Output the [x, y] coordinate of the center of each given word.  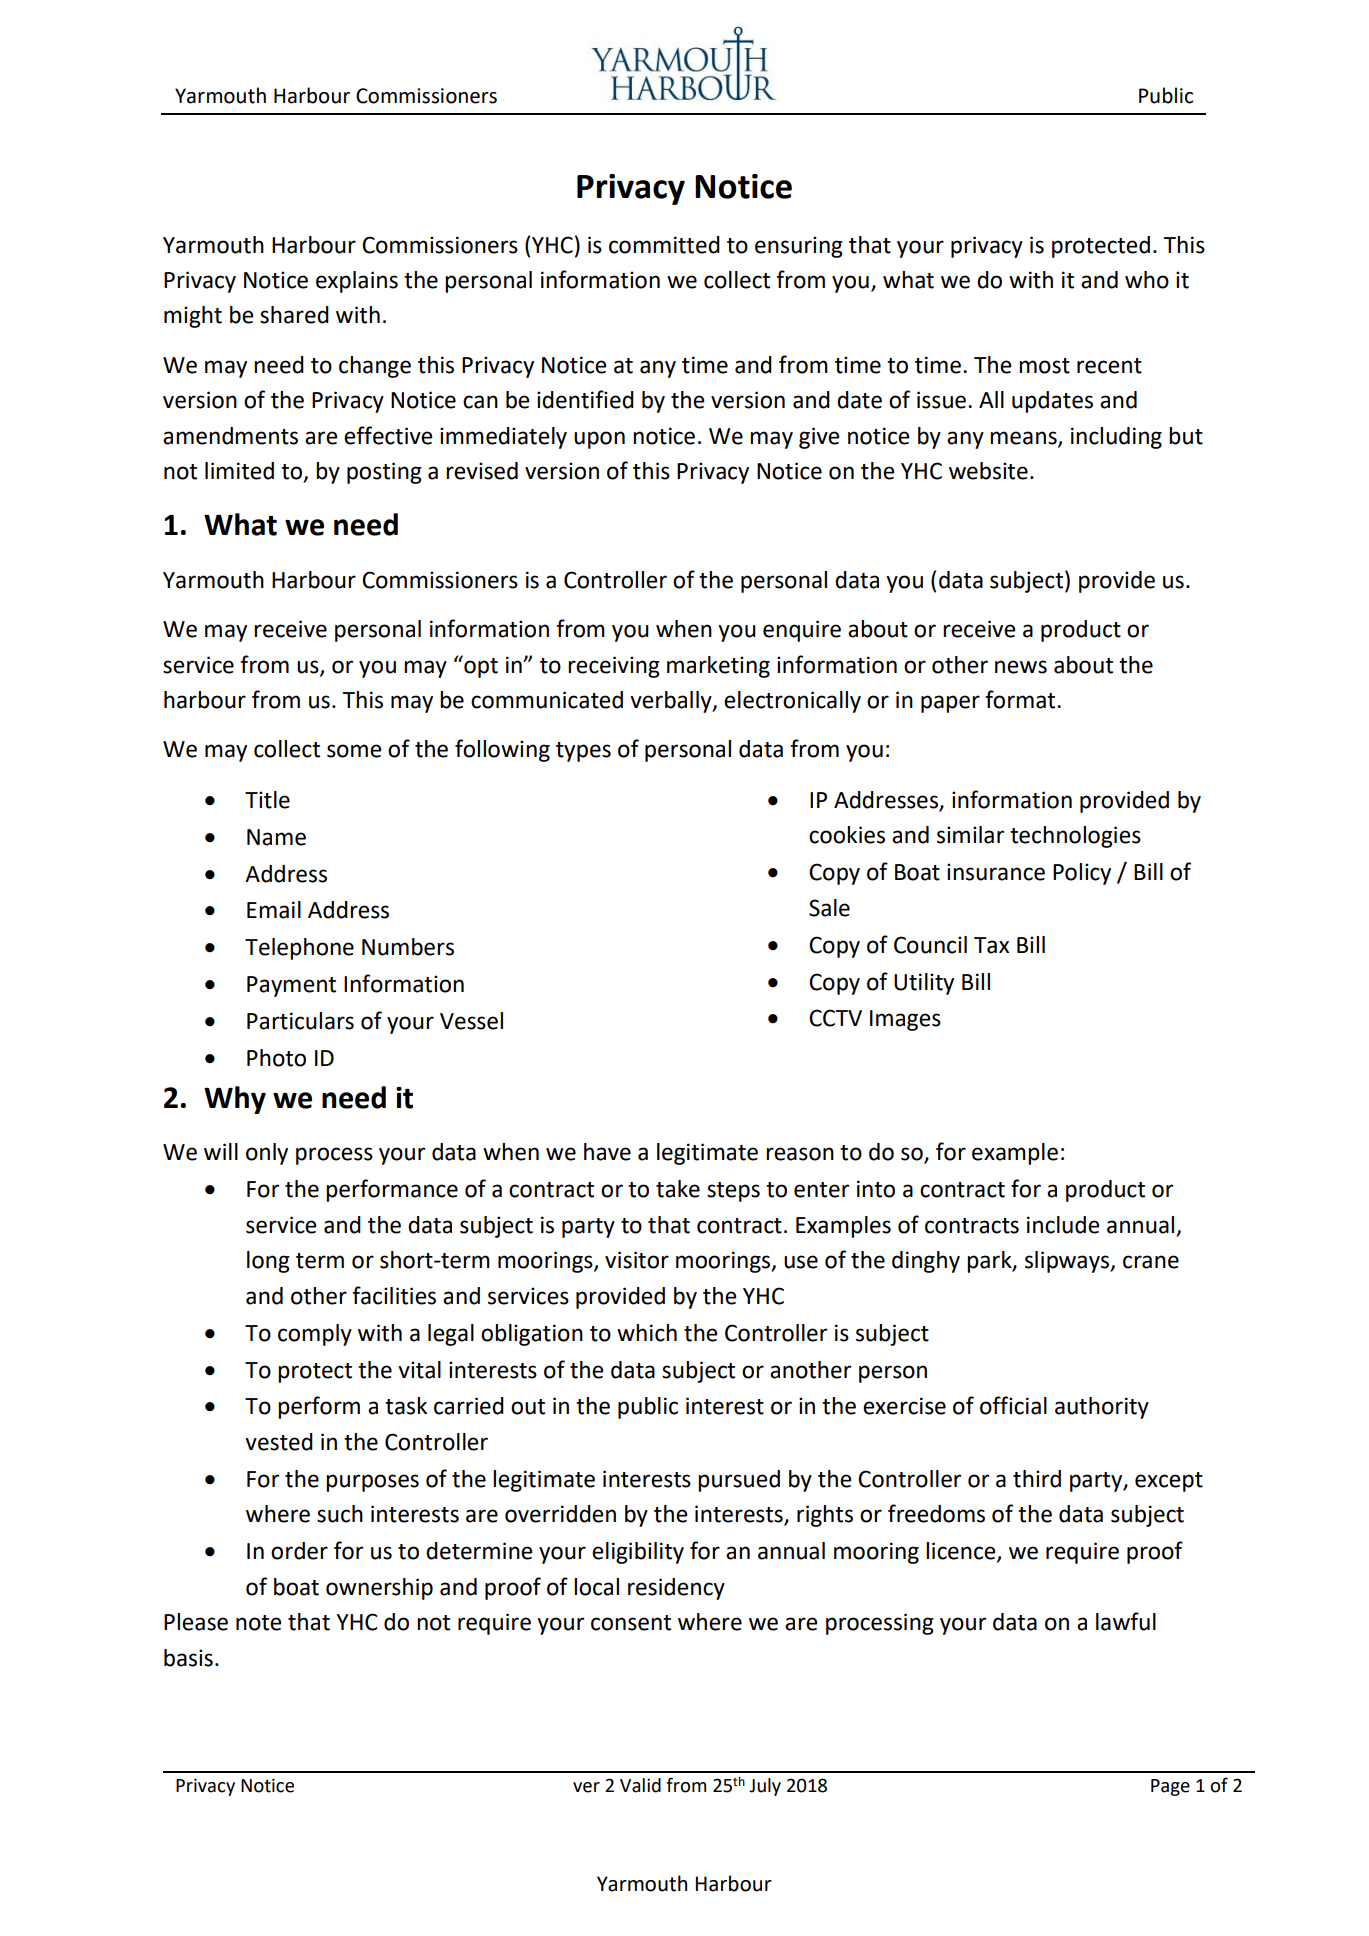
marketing [718, 667]
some [354, 751]
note [258, 1623]
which [647, 1333]
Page [1170, 1787]
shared [294, 315]
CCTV [835, 1018]
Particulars [300, 1021]
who [1147, 280]
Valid [640, 1785]
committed [664, 245]
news [1021, 667]
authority [1102, 1408]
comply [315, 1335]
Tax [991, 945]
